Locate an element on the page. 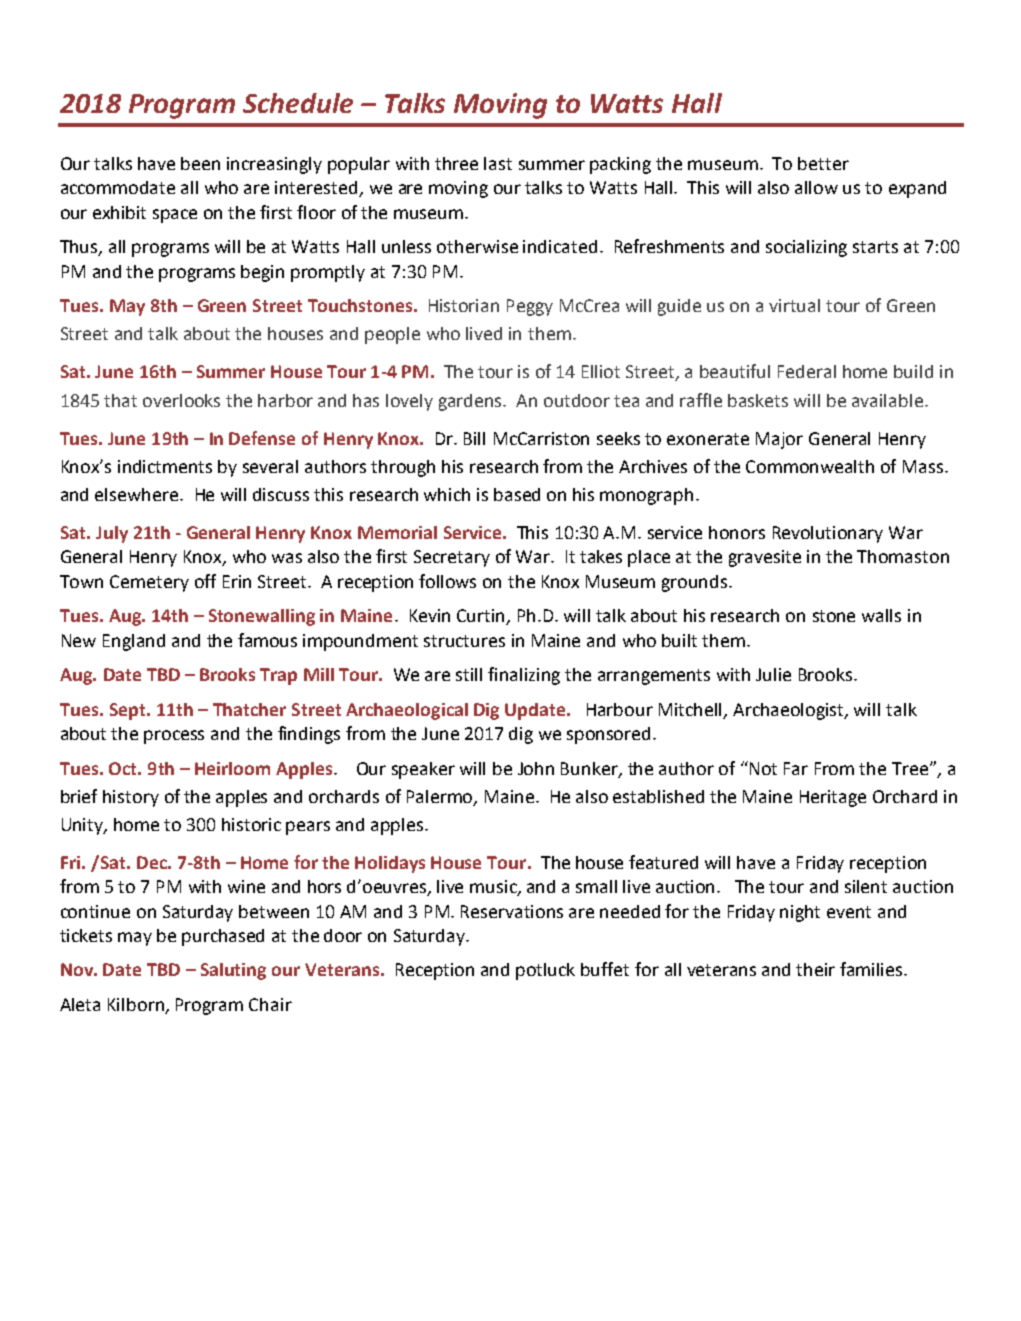 Image resolution: width=1021 pixels, height=1321 pixels. Sept is located at coordinates (129, 711).
